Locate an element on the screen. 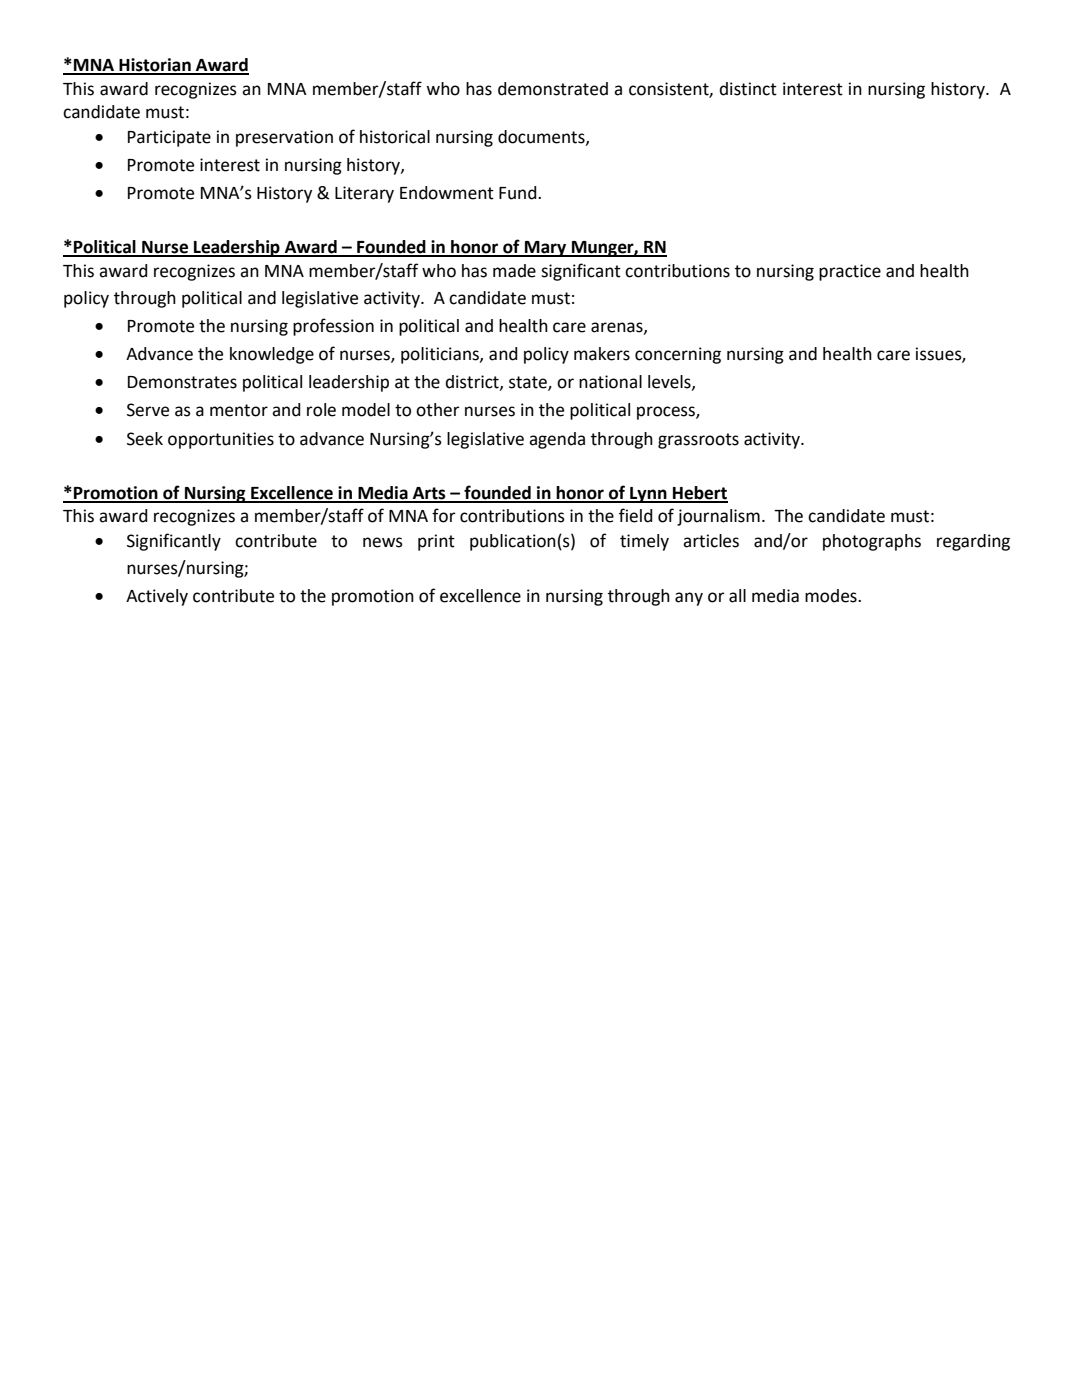  Historian is located at coordinates (155, 66).
